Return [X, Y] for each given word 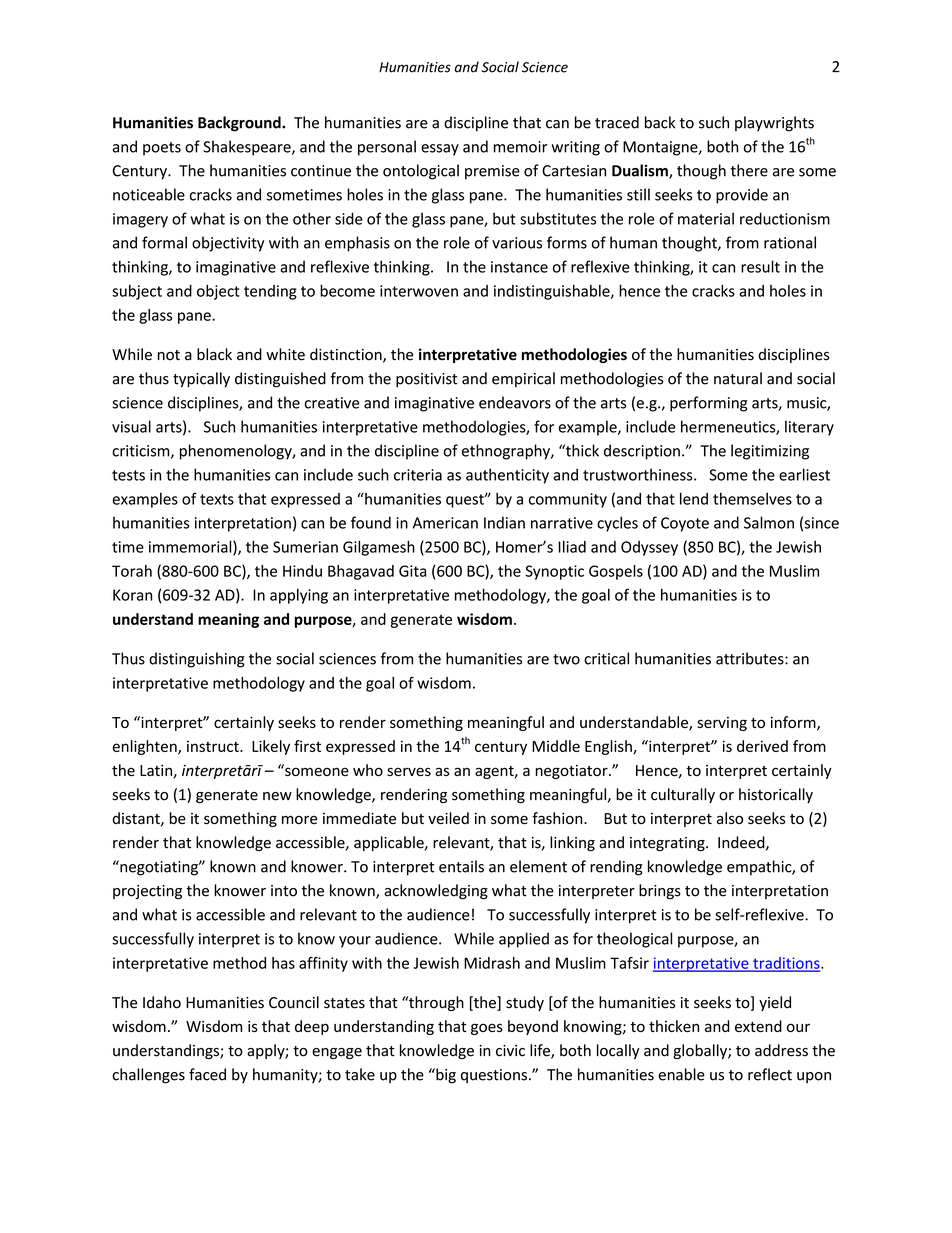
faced [207, 1074]
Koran [132, 595]
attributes [751, 658]
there [749, 170]
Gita [413, 571]
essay [440, 150]
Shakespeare [248, 148]
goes [487, 1029]
